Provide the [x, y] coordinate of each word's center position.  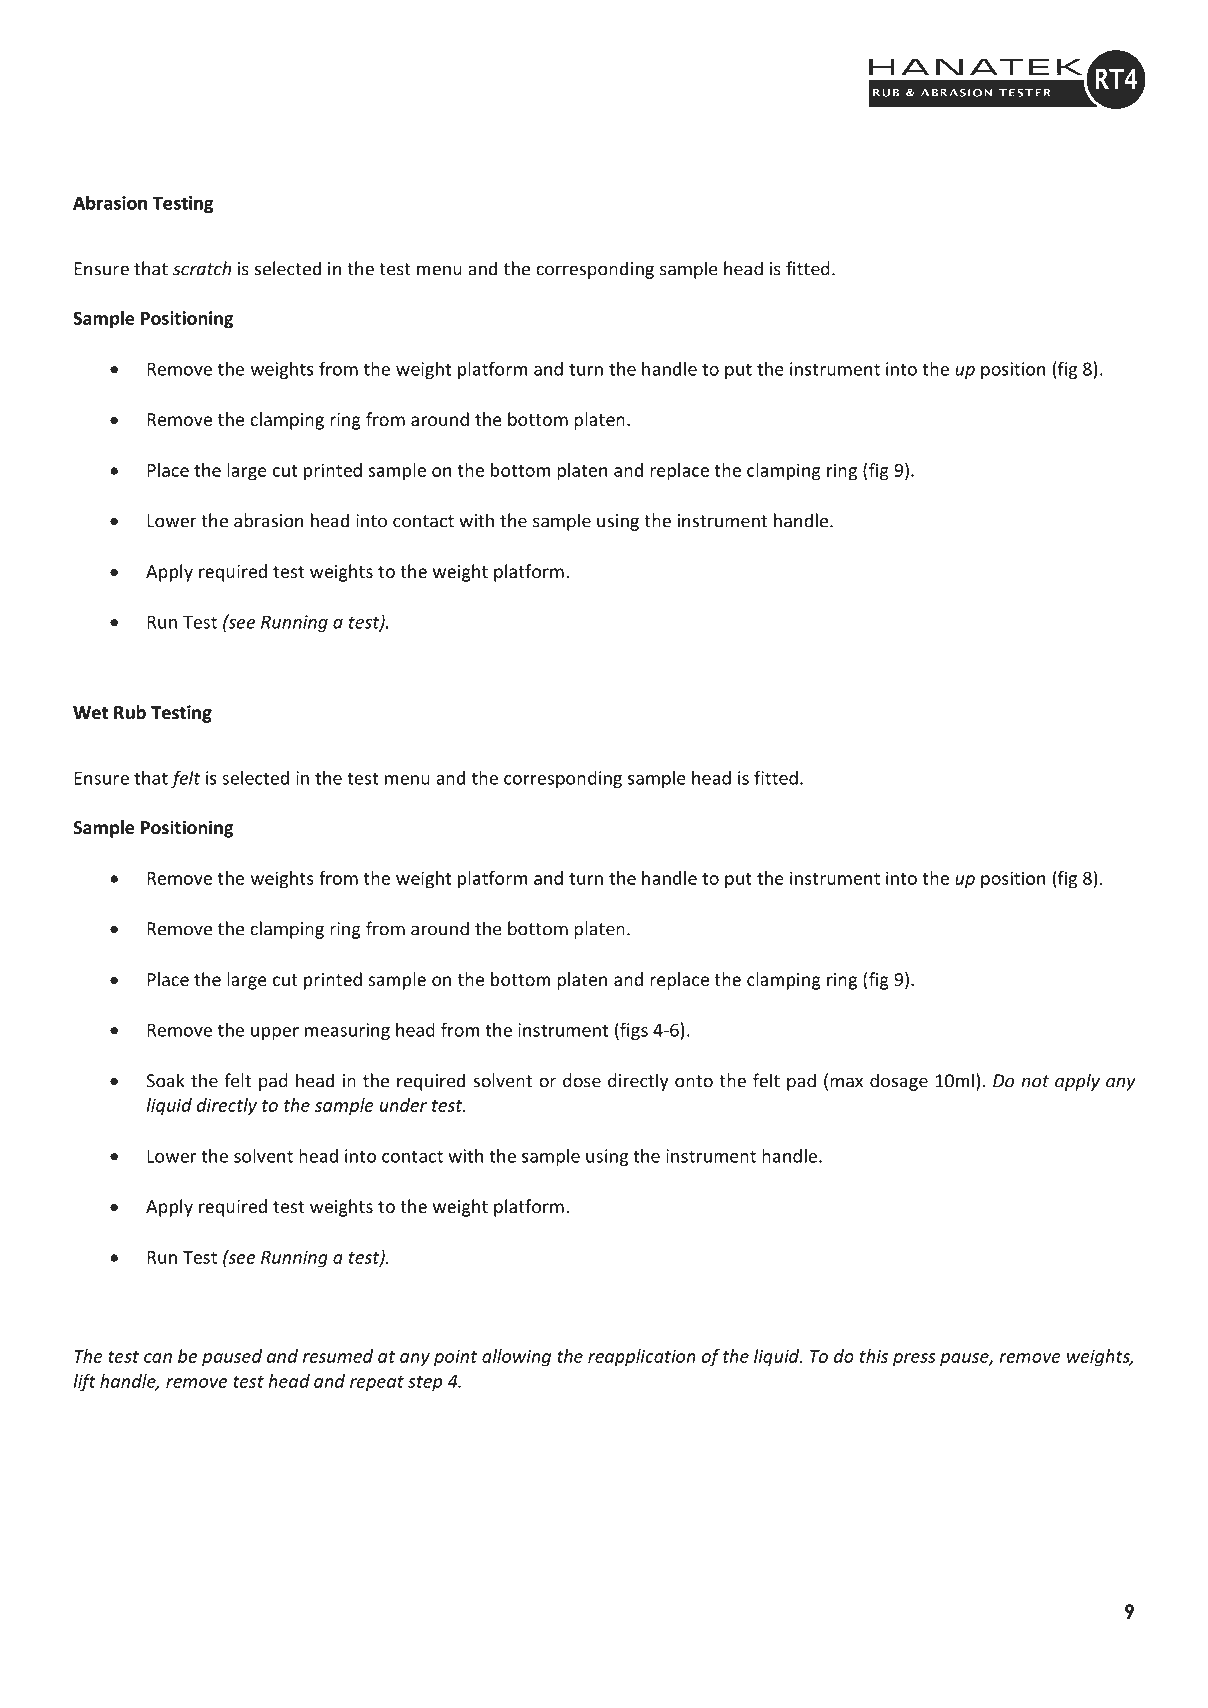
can [158, 1358]
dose [582, 1080]
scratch [202, 268]
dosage [899, 1082]
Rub [130, 712]
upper [275, 1033]
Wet [90, 712]
